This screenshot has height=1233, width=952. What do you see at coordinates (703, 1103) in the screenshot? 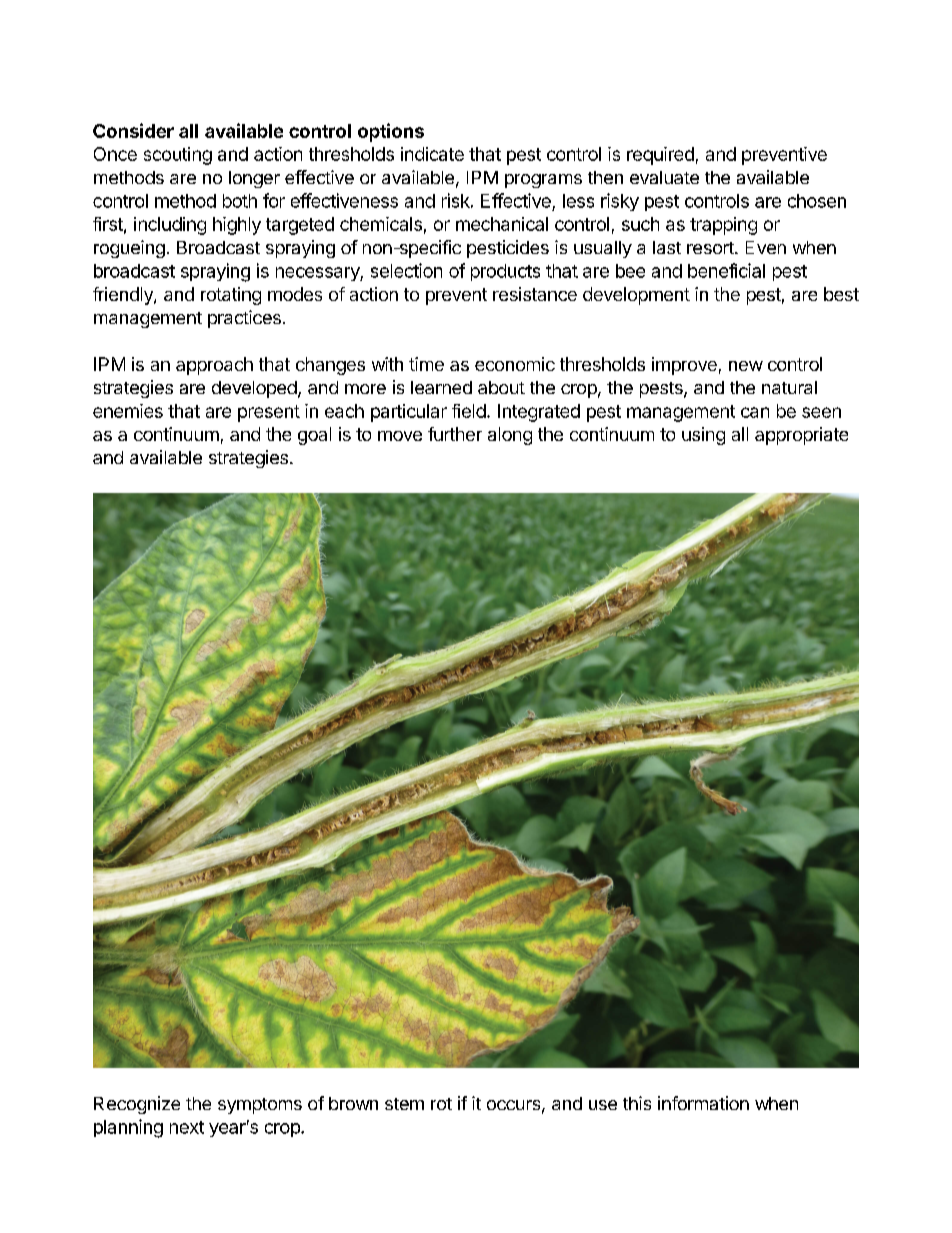
I see `information` at bounding box center [703, 1103].
